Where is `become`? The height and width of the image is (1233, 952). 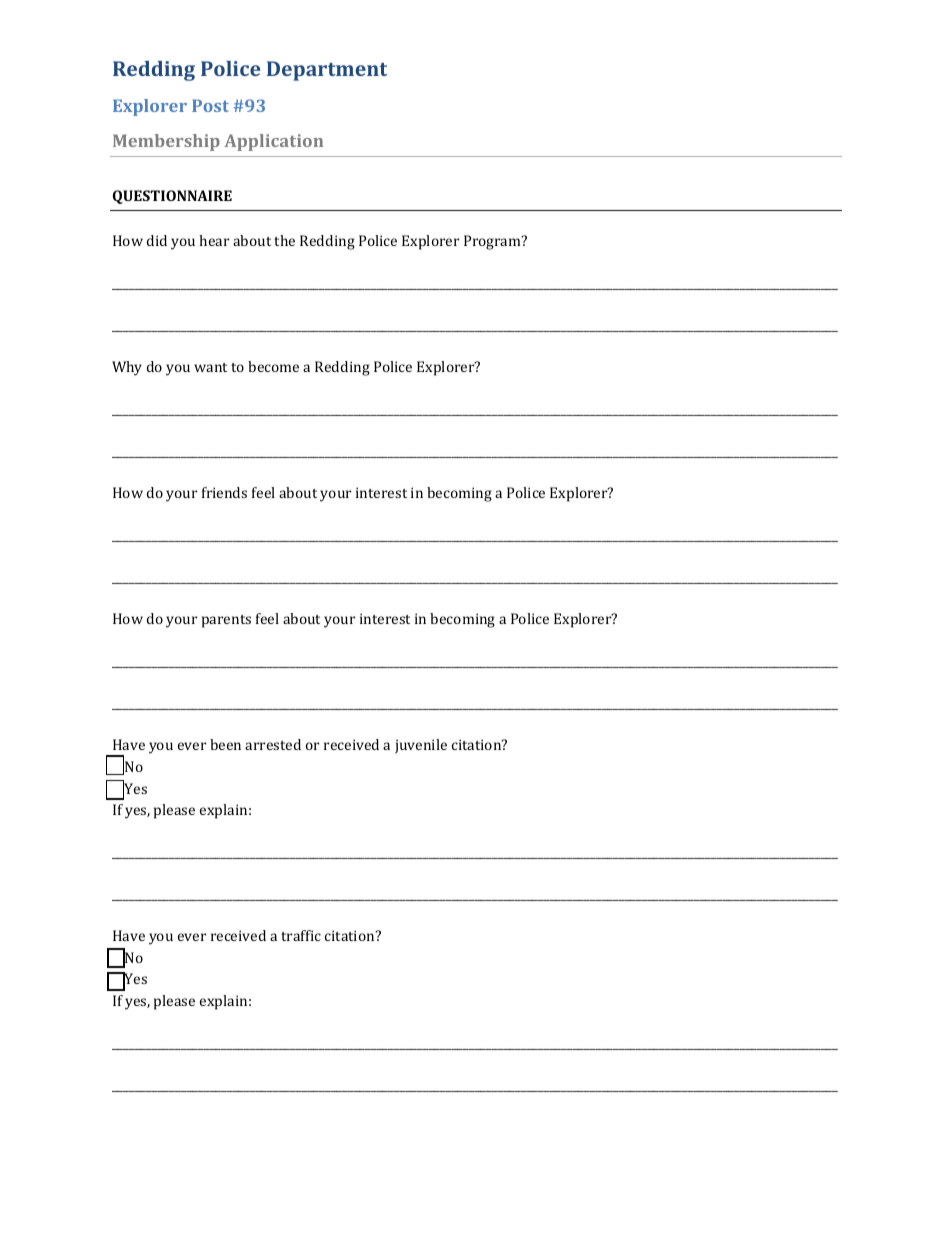
become is located at coordinates (273, 366).
